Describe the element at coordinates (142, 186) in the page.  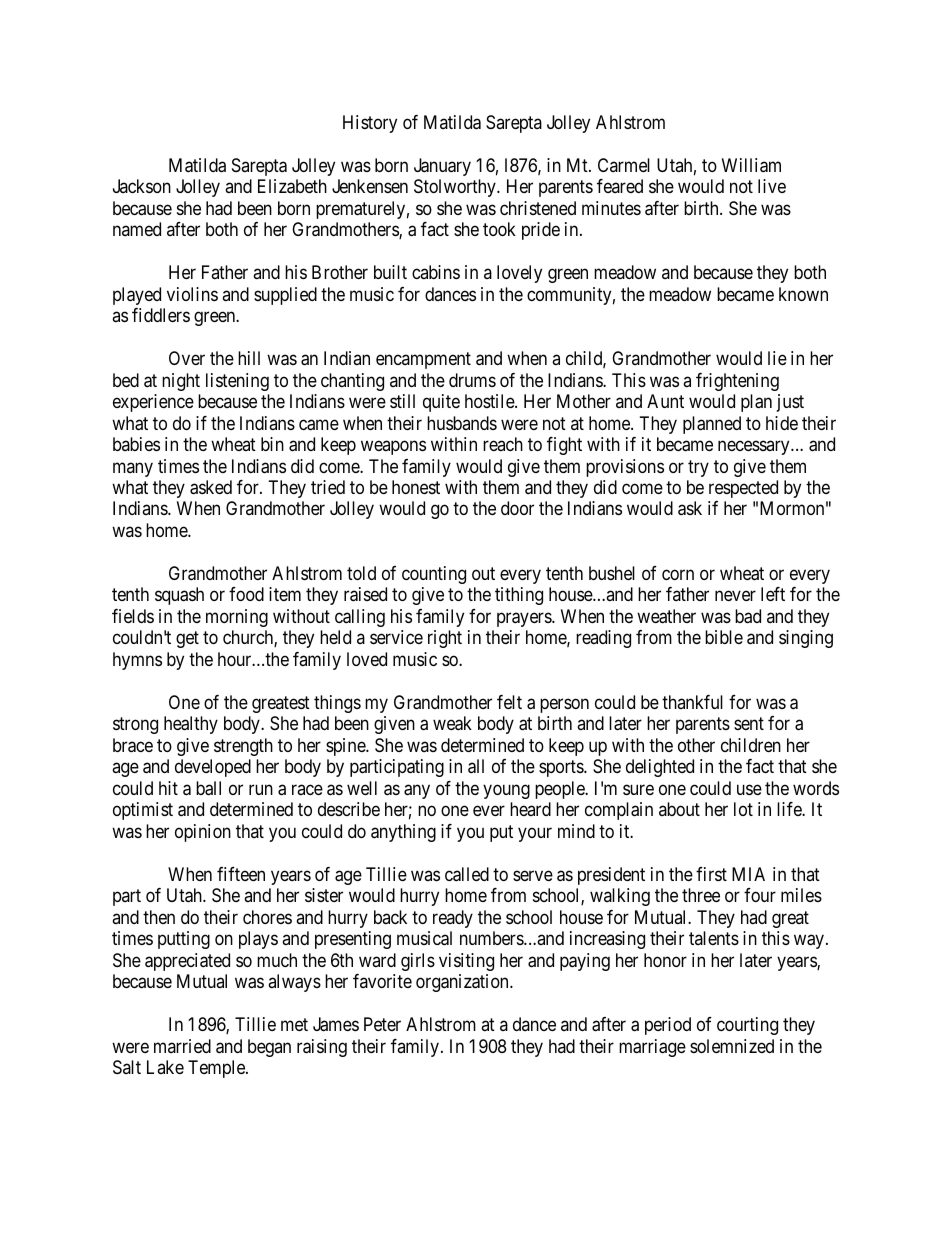
I see `Jackson` at that location.
